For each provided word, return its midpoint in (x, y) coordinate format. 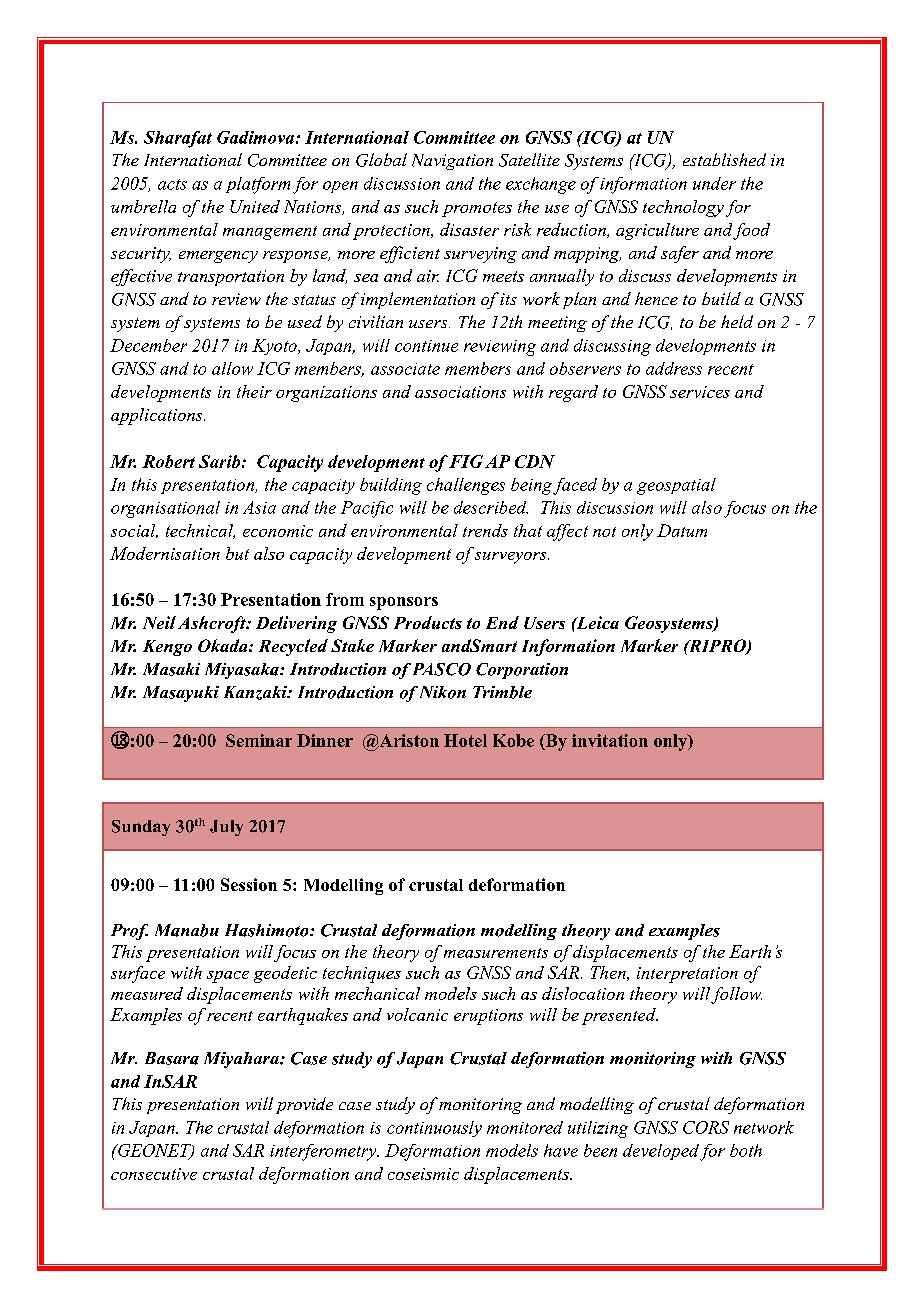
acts (172, 184)
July (226, 828)
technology (683, 208)
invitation (610, 740)
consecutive (154, 1174)
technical (200, 531)
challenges (466, 486)
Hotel (465, 740)
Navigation (452, 162)
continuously (434, 1129)
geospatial (676, 486)
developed (661, 1152)
